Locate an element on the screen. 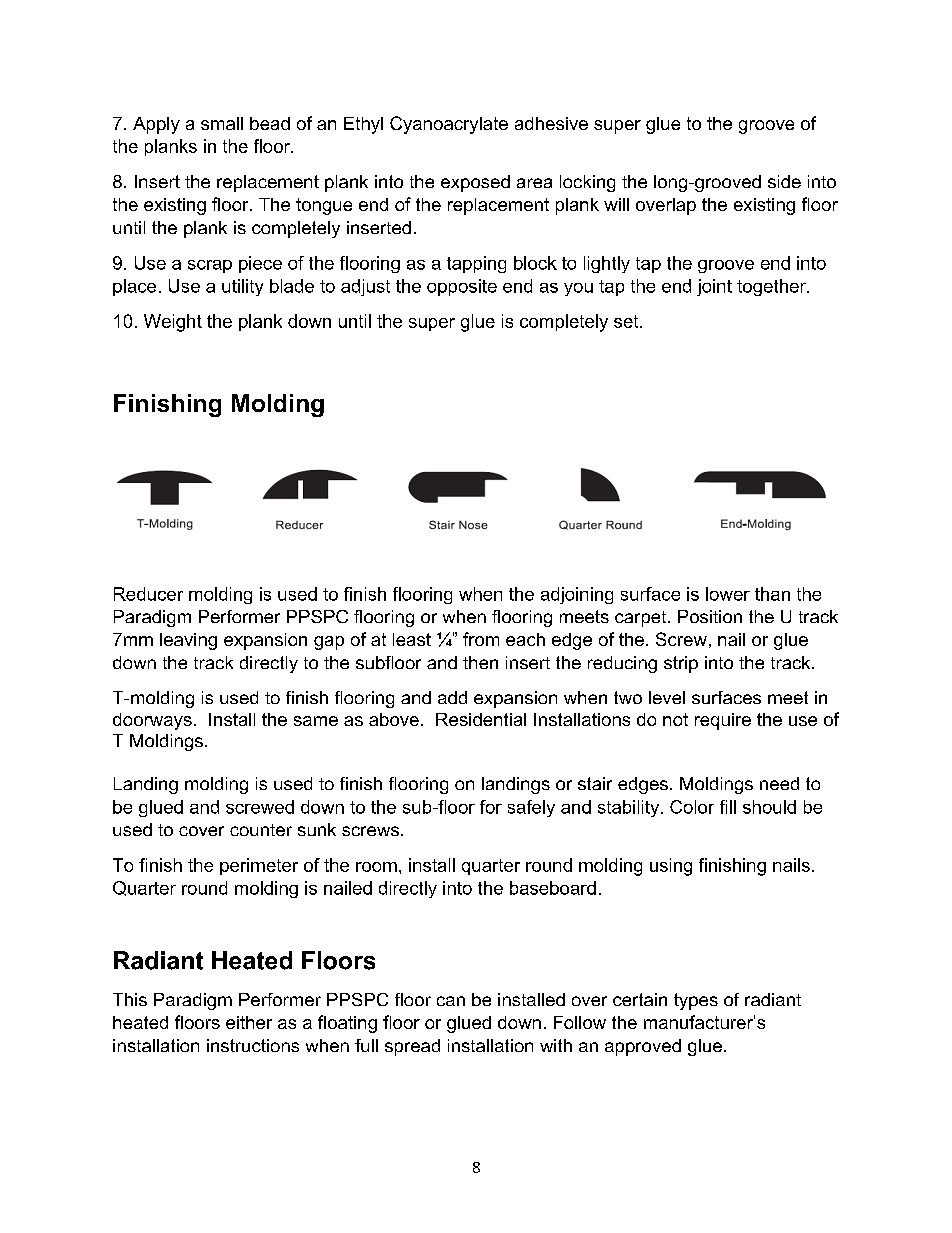 Image resolution: width=952 pixels, height=1233 pixels. counter is located at coordinates (261, 830).
